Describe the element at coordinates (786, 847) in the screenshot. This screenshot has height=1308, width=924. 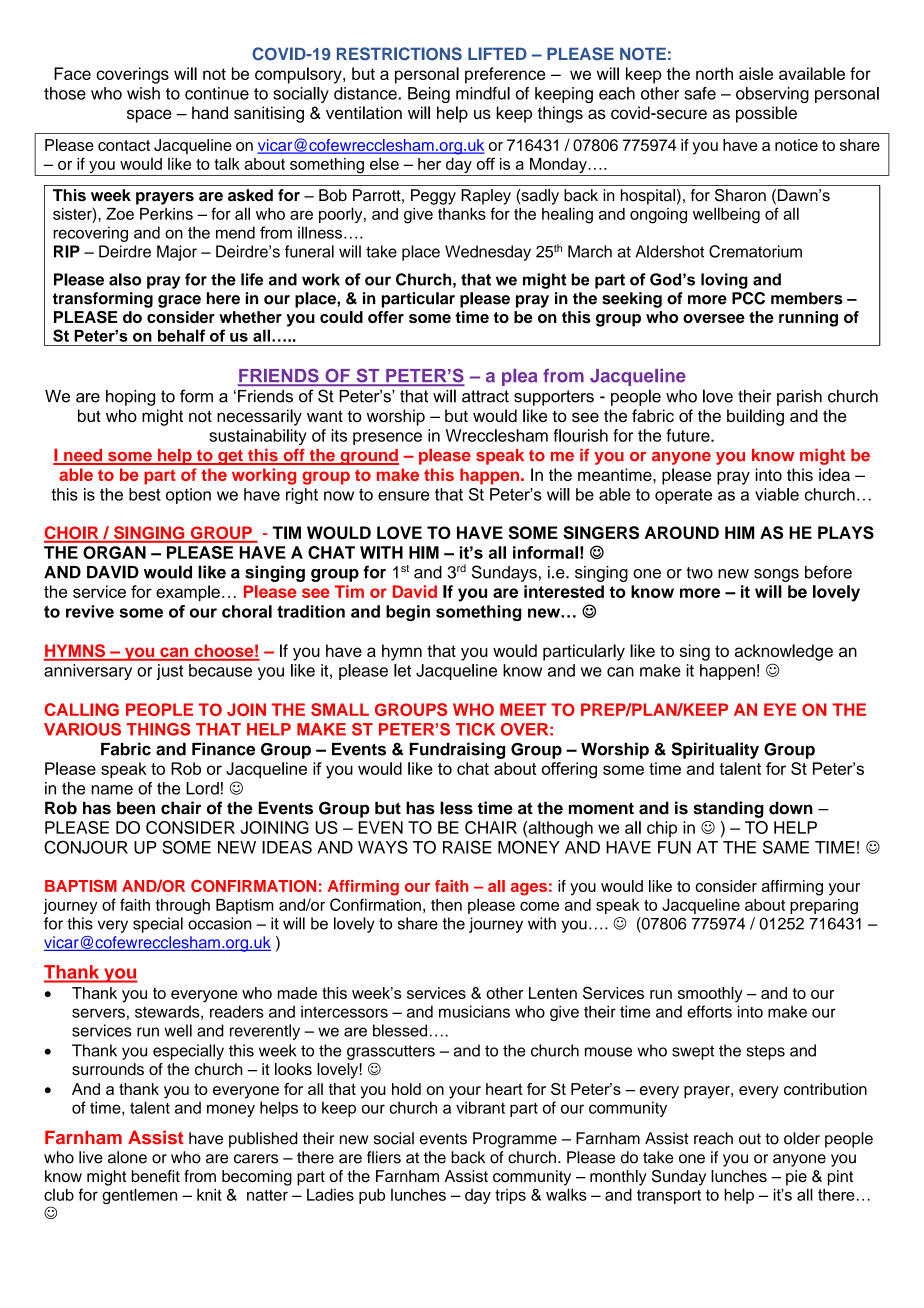
I see `SAME` at that location.
